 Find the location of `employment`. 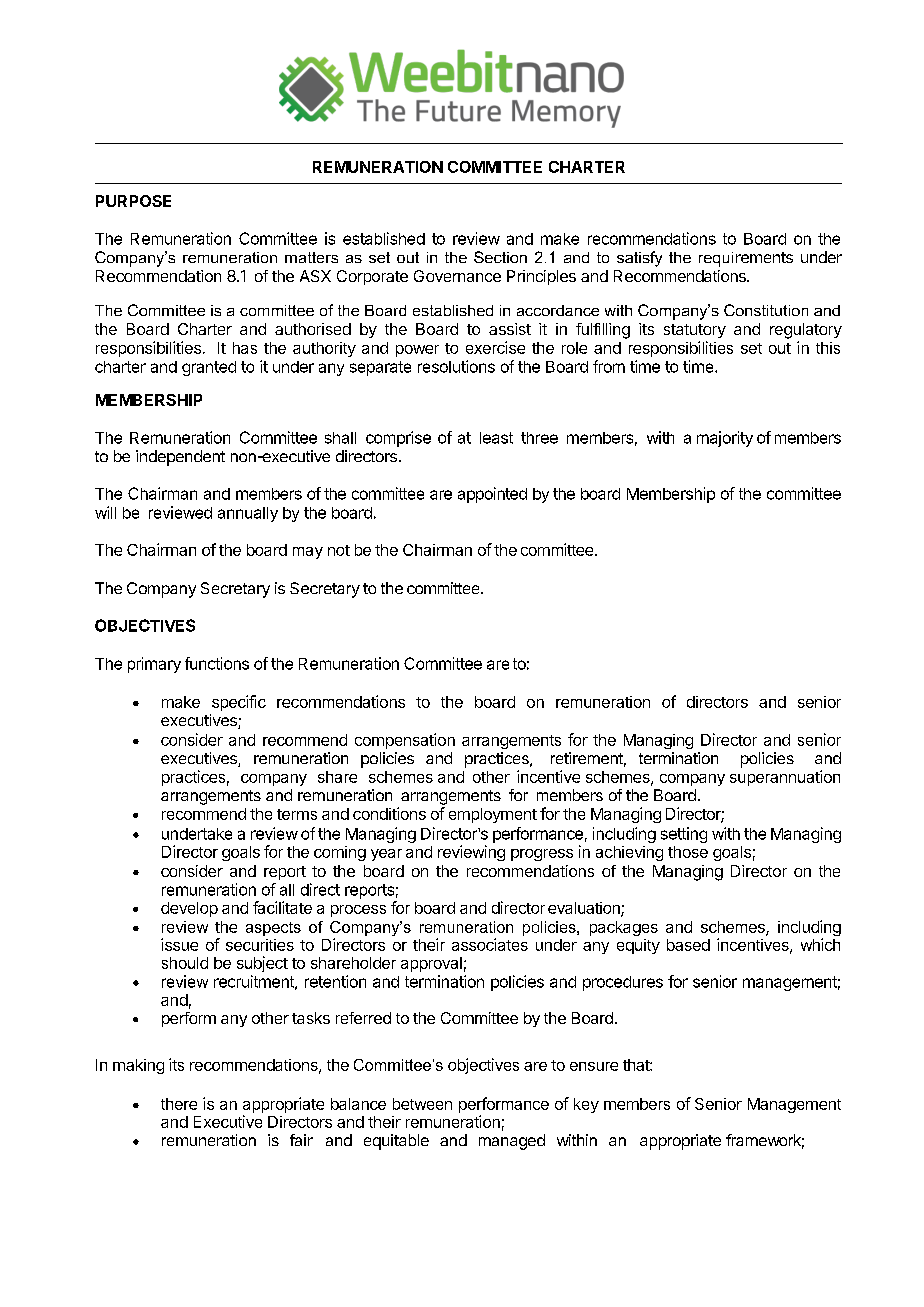

employment is located at coordinates (493, 815).
